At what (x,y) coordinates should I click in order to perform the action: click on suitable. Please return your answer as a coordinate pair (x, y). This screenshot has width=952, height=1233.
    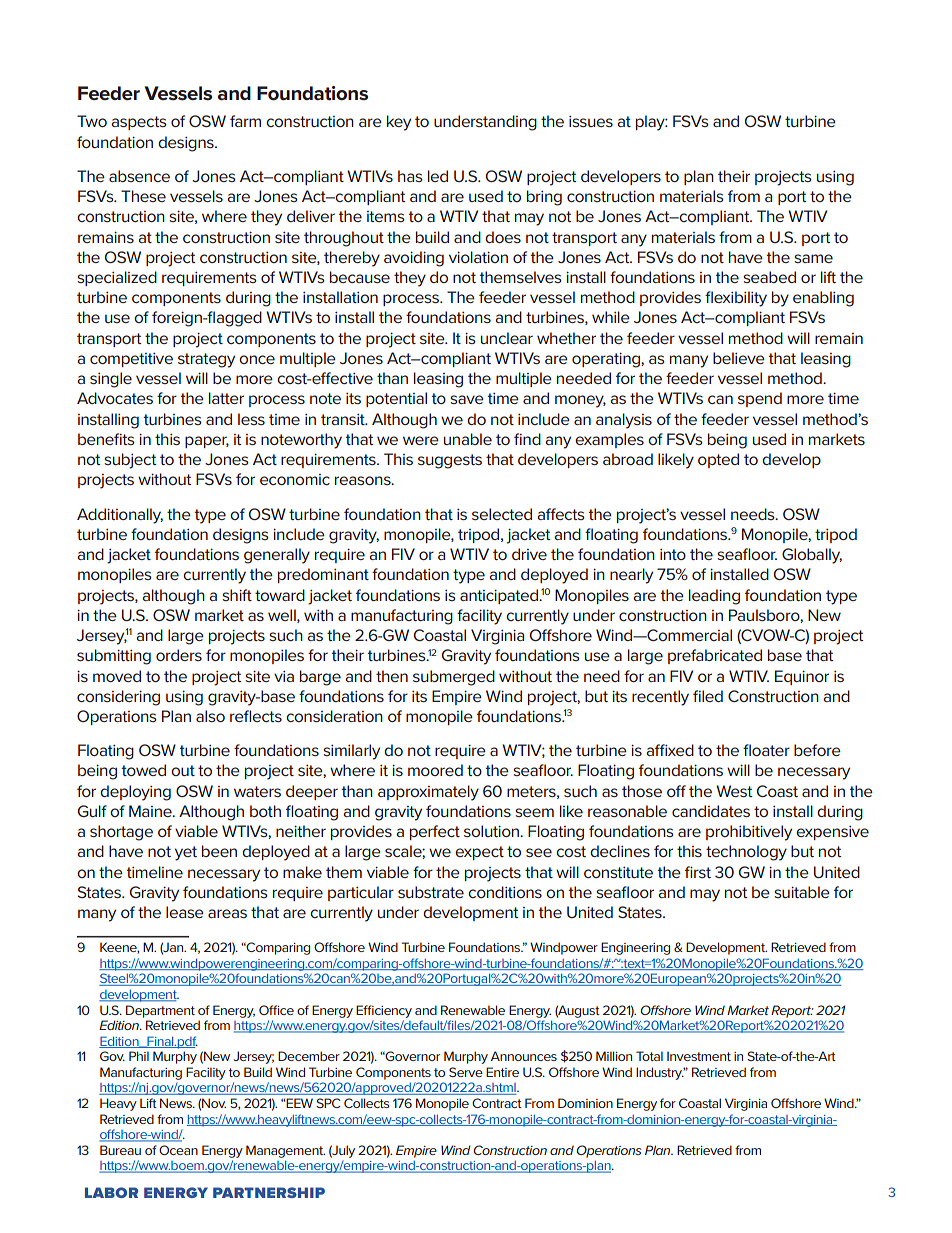
    Looking at the image, I should click on (802, 892).
